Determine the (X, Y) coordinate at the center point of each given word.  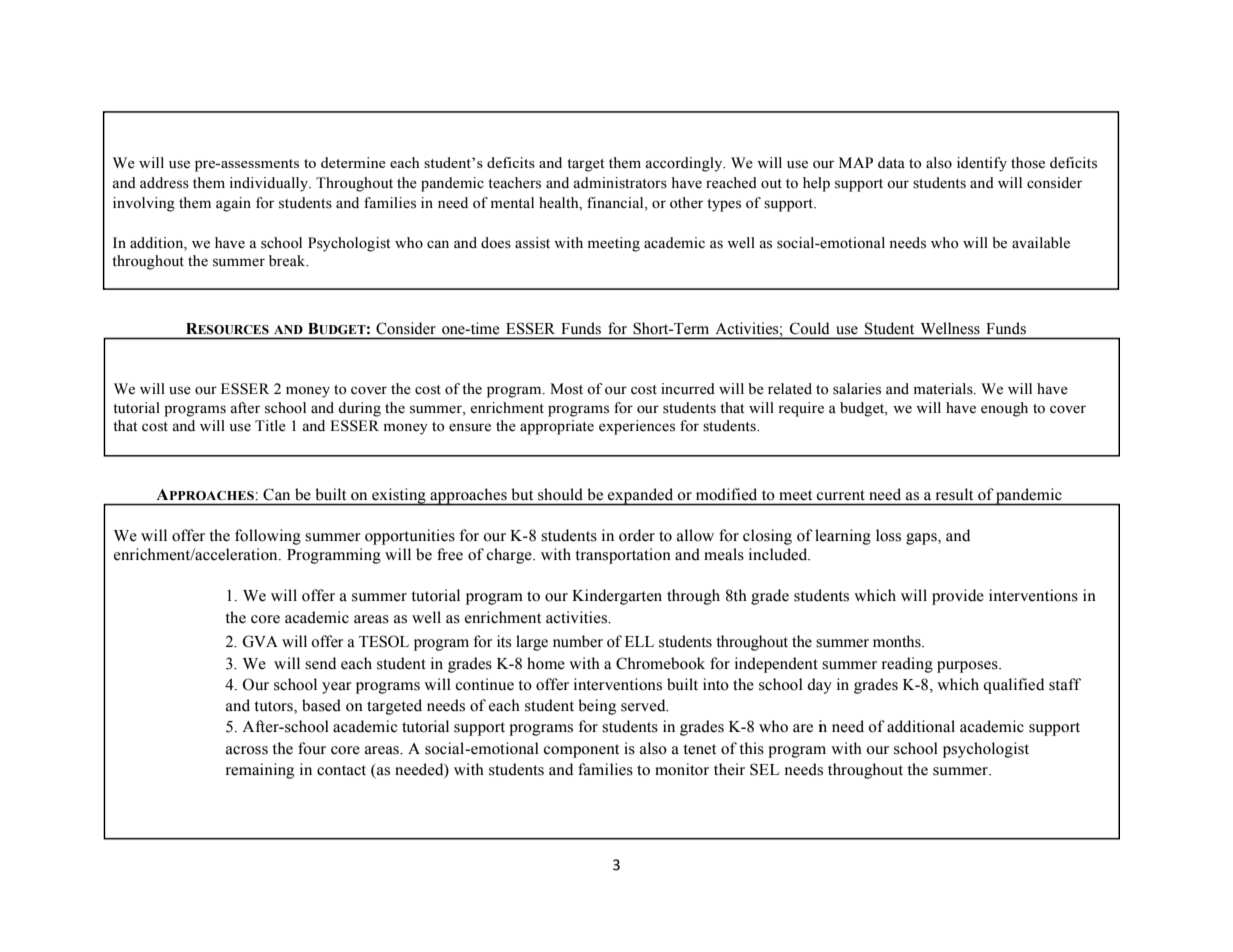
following (268, 537)
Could (810, 328)
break (288, 261)
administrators (620, 183)
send (320, 663)
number (578, 641)
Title (270, 426)
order (637, 535)
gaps (922, 539)
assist (532, 243)
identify (982, 164)
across (247, 750)
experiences (637, 427)
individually (270, 184)
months (898, 641)
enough (1004, 409)
